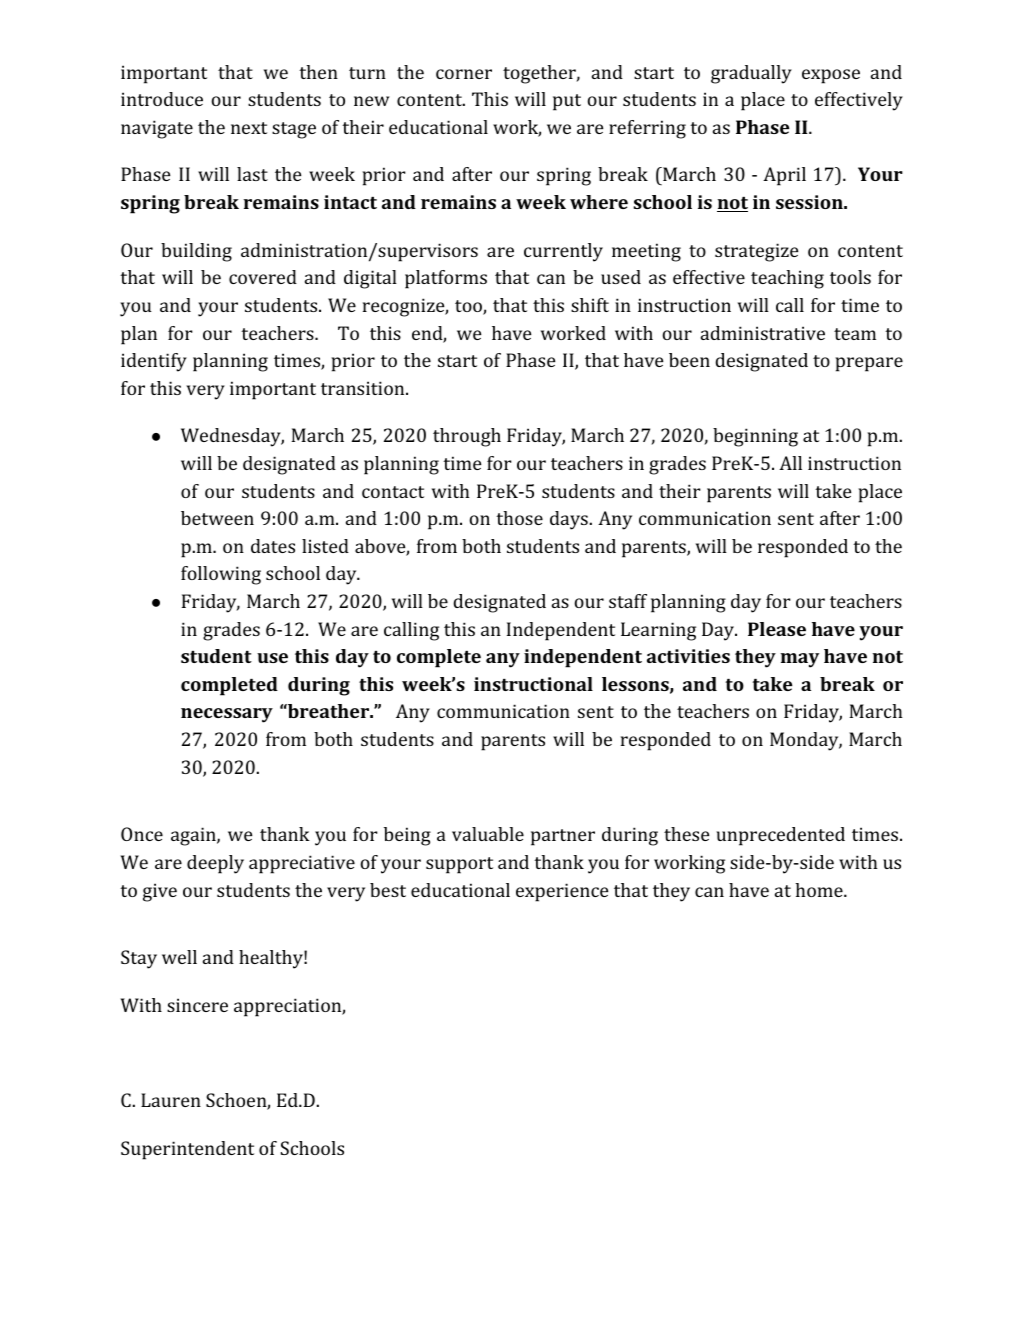  I want to click on corner, so click(464, 74).
